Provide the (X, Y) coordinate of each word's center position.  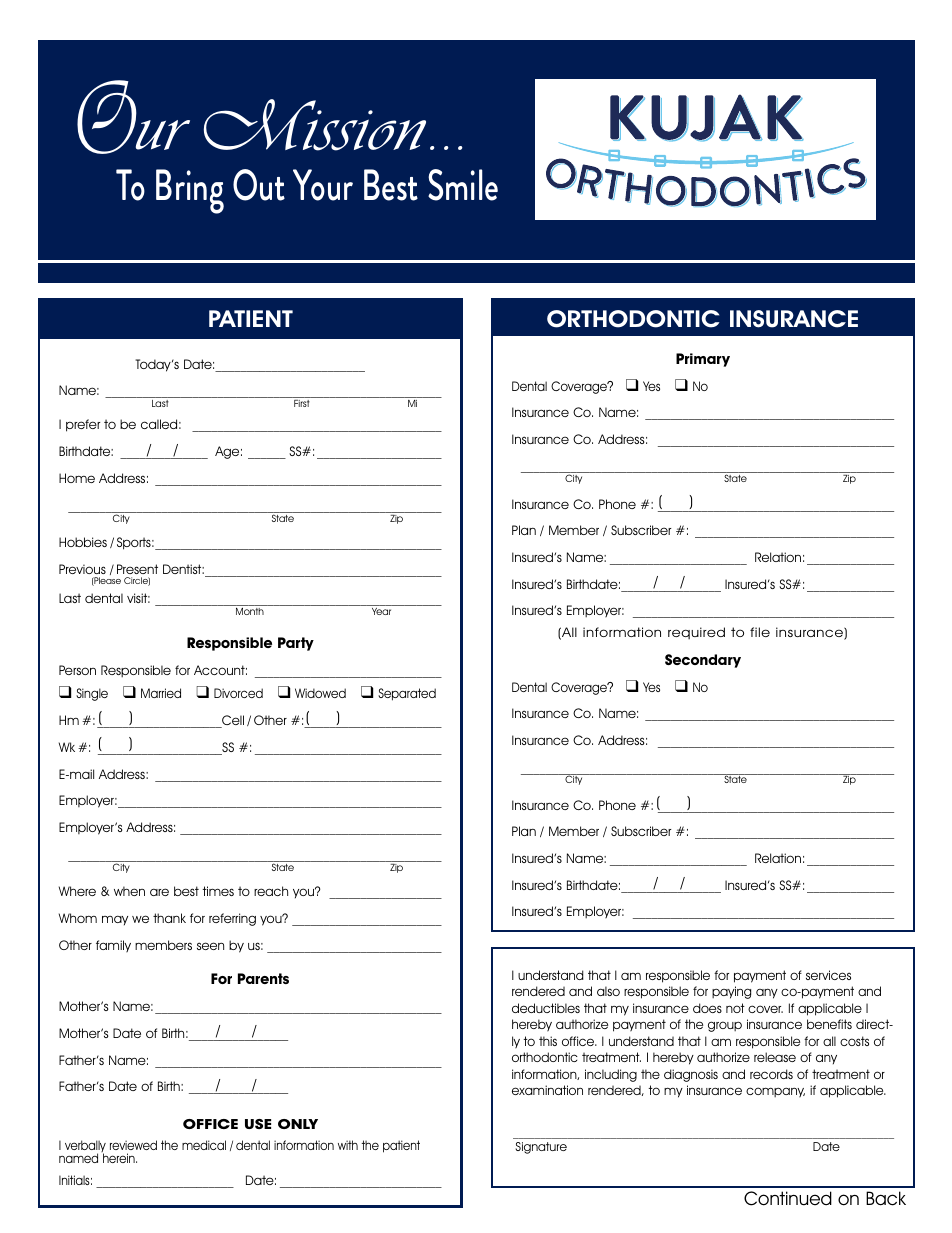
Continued (788, 1198)
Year (381, 611)
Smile (463, 185)
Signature (541, 1148)
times (218, 891)
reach (271, 891)
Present (137, 569)
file (760, 632)
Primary (703, 360)
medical (204, 1145)
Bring (190, 191)
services (828, 975)
